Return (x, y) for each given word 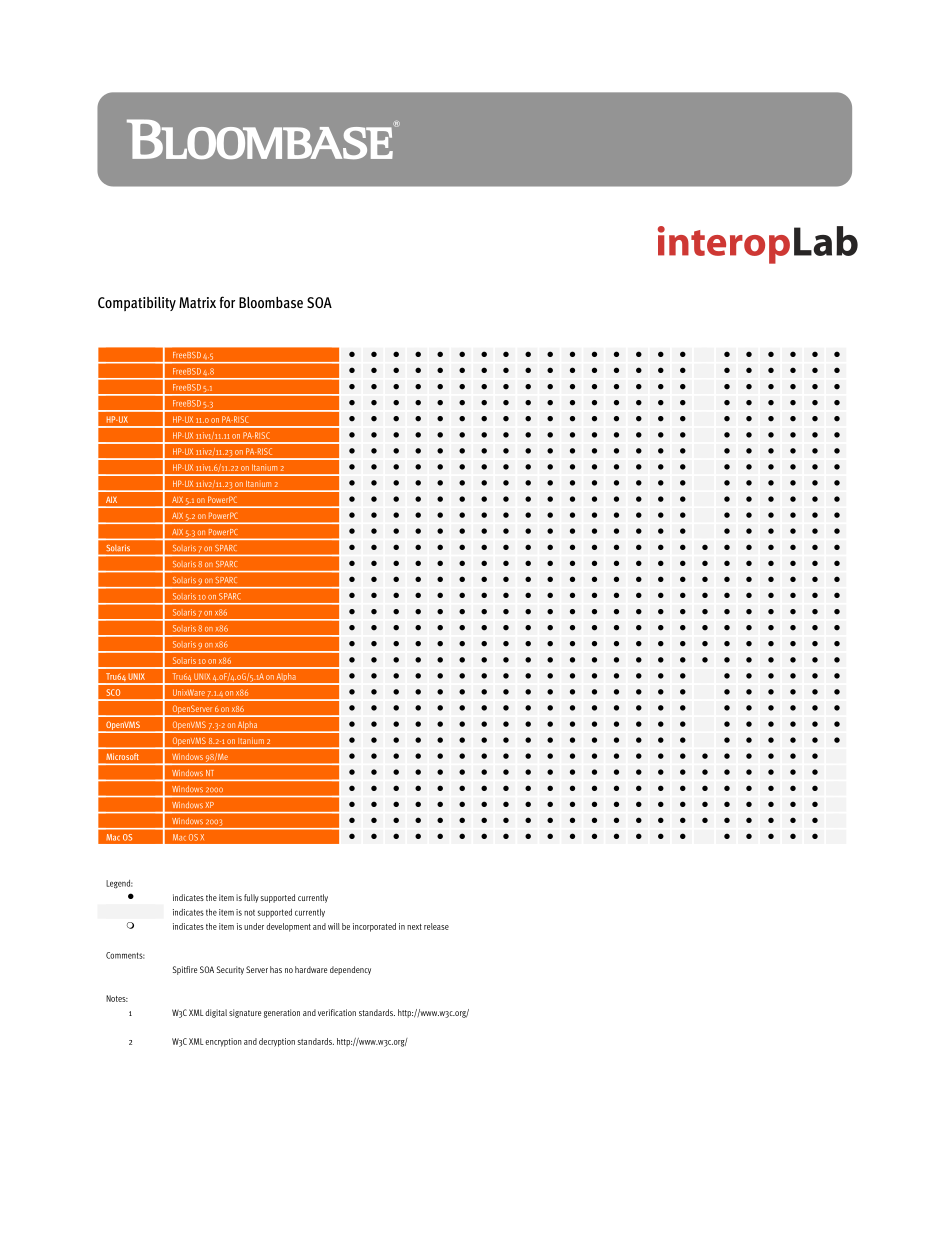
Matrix (197, 302)
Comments (125, 955)
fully (251, 898)
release (436, 926)
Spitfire (185, 970)
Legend (119, 884)
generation (282, 1013)
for (227, 302)
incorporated (374, 927)
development (288, 927)
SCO (113, 692)
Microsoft (122, 756)
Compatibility (137, 304)
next (414, 927)
